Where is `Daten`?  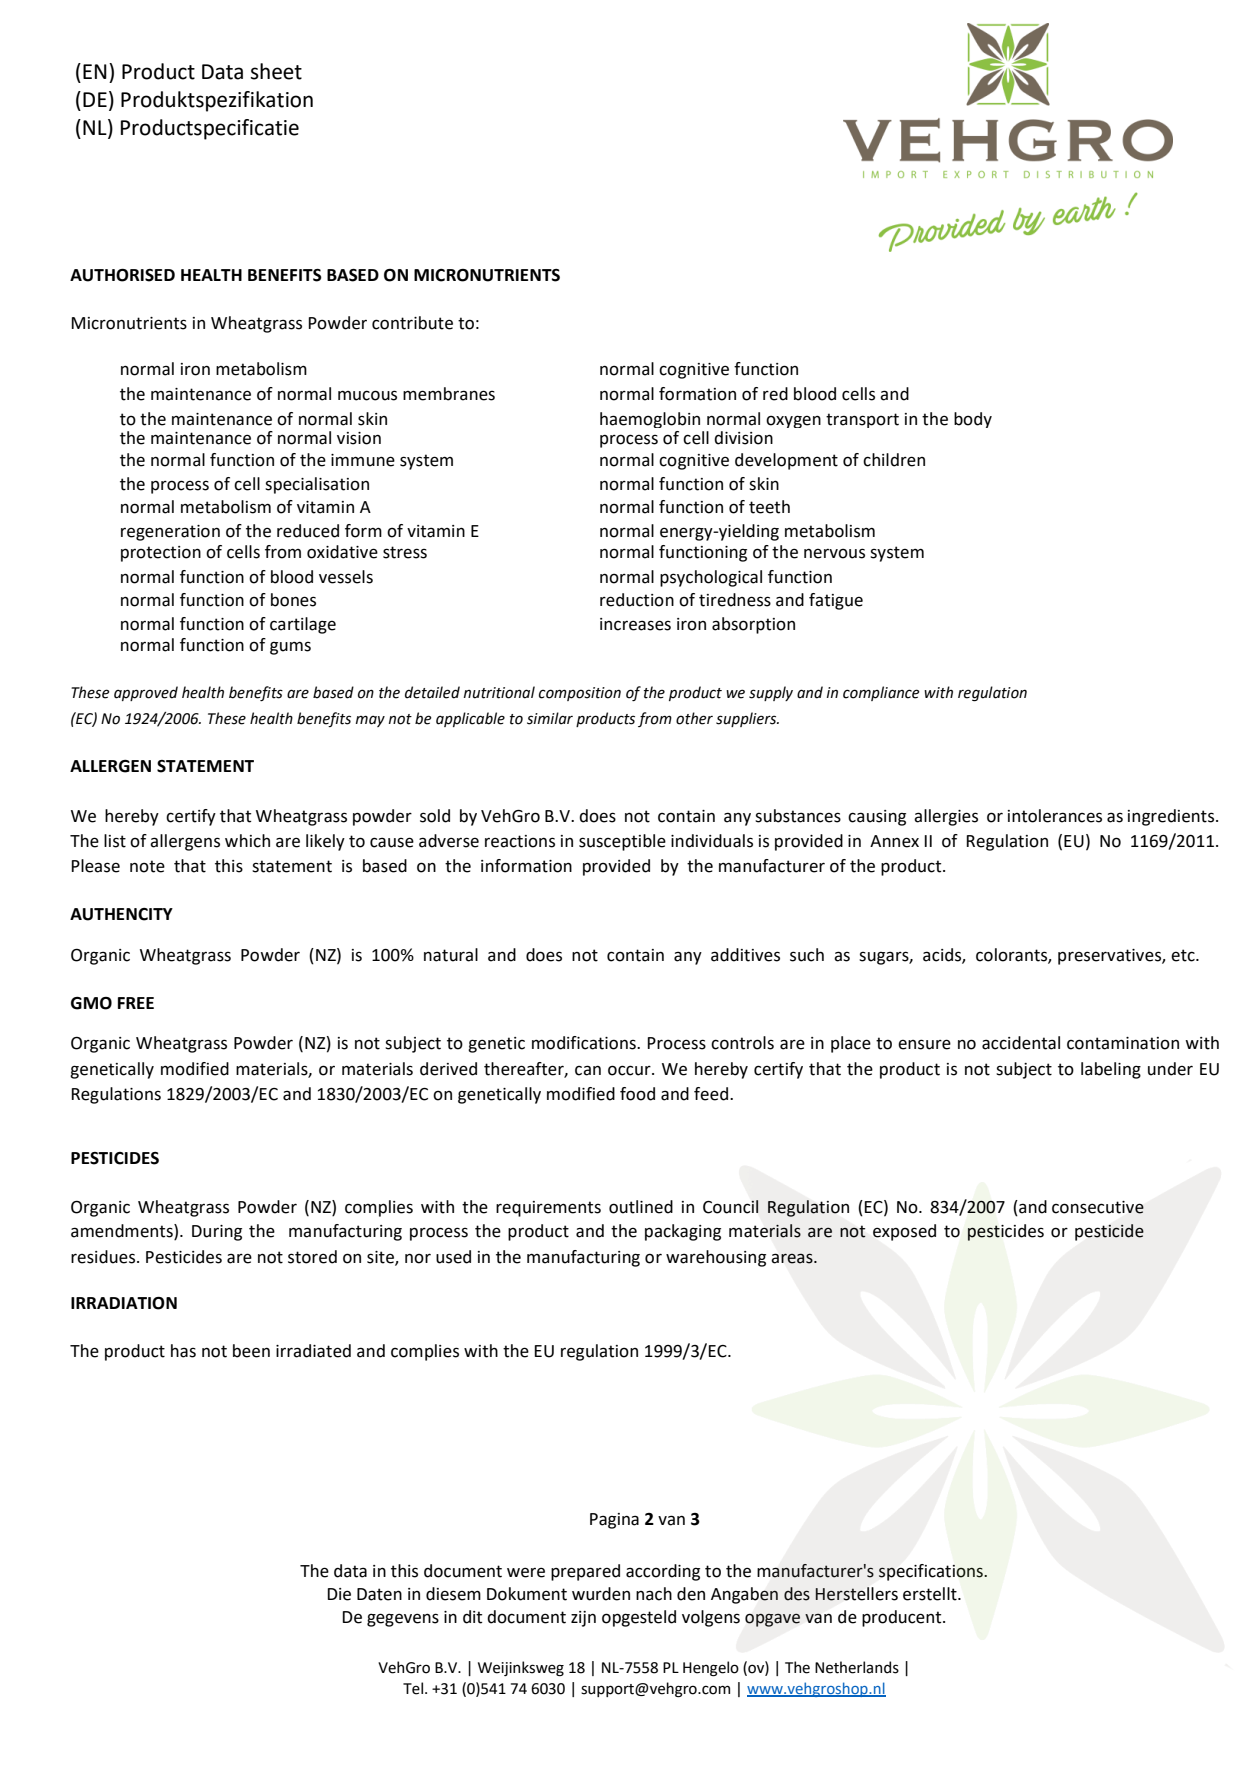 Daten is located at coordinates (379, 1594).
